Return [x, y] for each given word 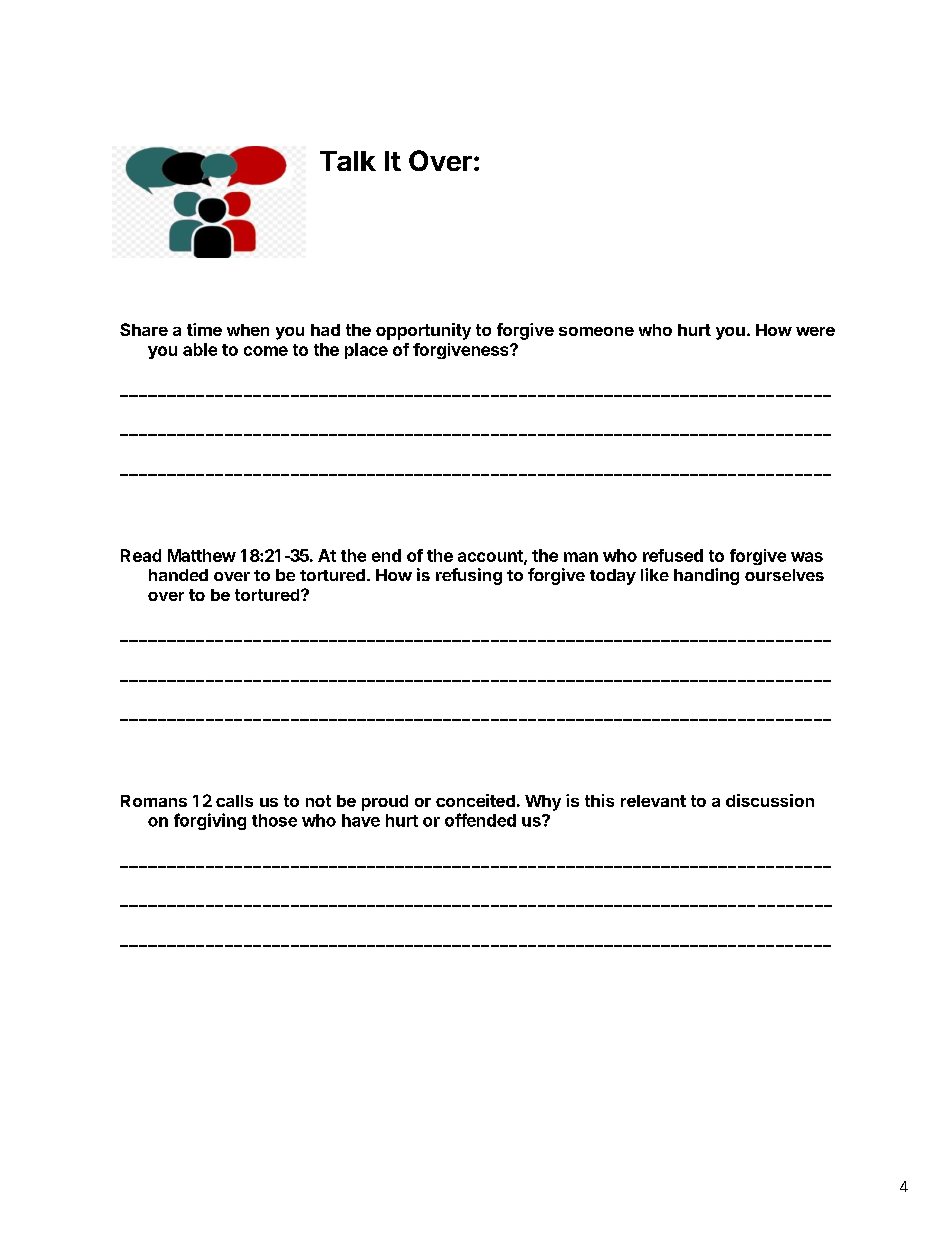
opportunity [423, 331]
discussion [770, 800]
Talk [348, 161]
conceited [475, 800]
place [366, 351]
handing [706, 576]
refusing [469, 576]
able [200, 349]
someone [596, 331]
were [815, 331]
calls [234, 801]
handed [178, 575]
